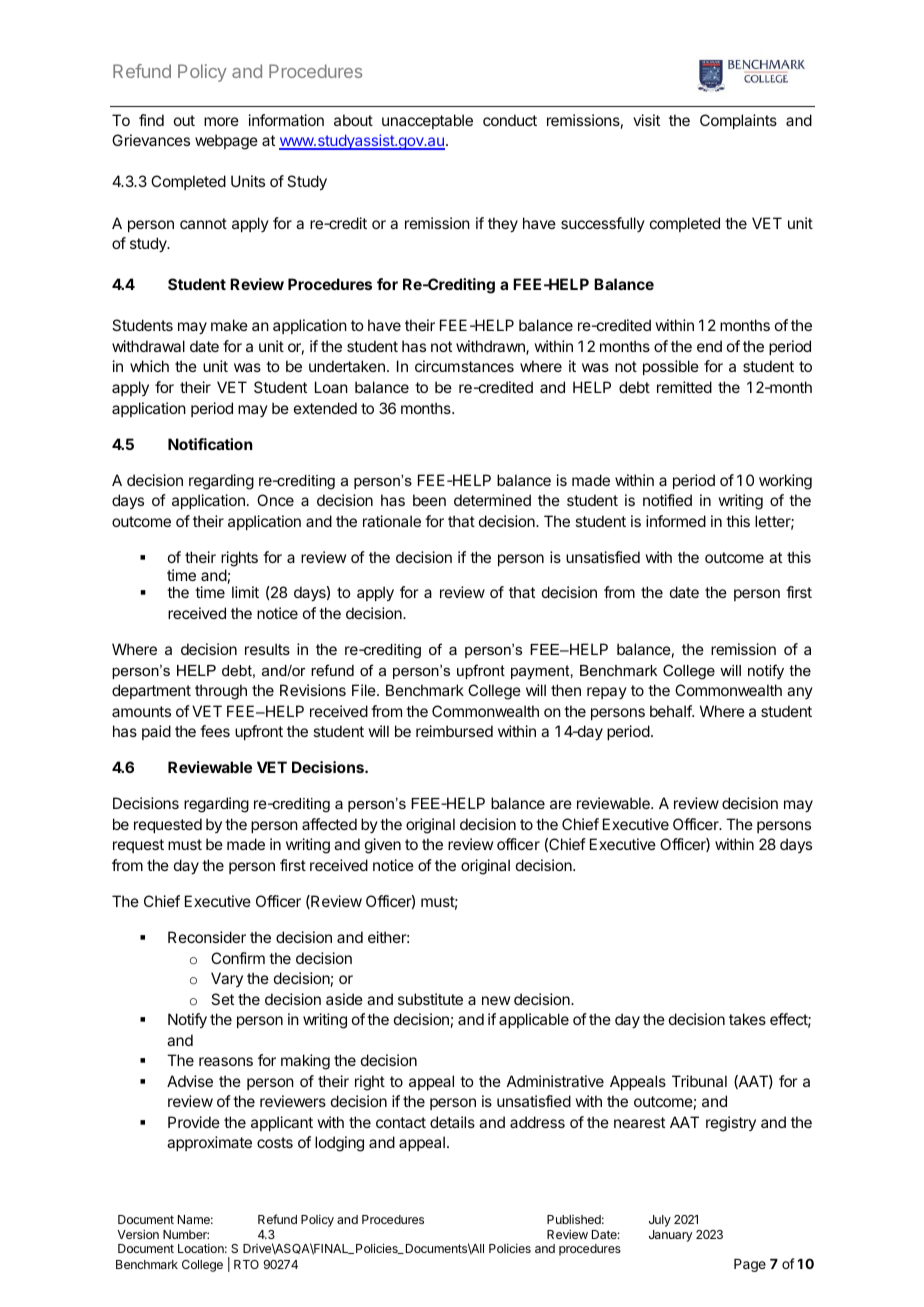 This screenshot has height=1307, width=924. I want to click on Complaints, so click(738, 121).
